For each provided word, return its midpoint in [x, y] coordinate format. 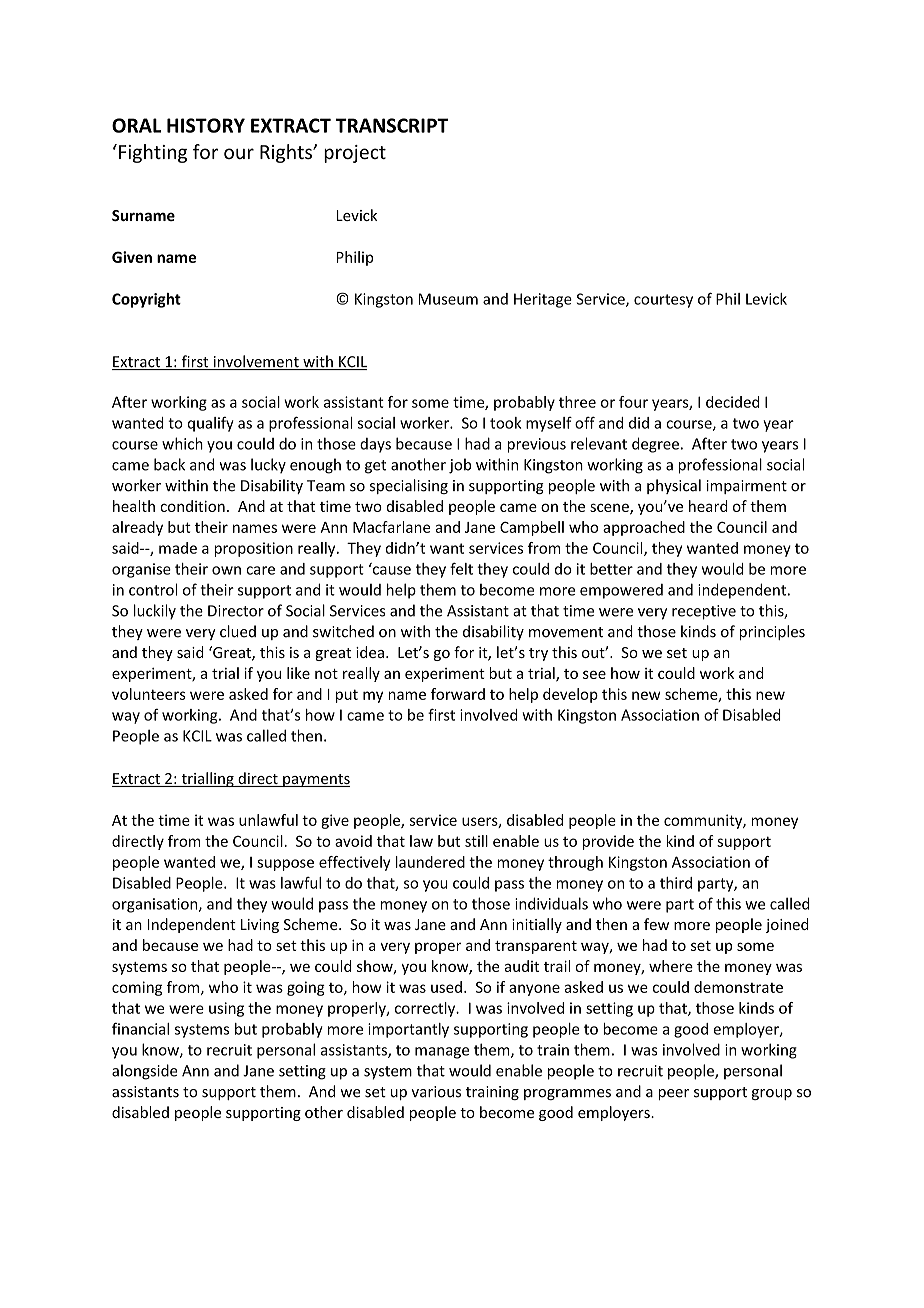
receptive [704, 612]
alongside [144, 1072]
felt [461, 568]
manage [442, 1053]
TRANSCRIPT [391, 125]
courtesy [663, 301]
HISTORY [206, 125]
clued [238, 631]
